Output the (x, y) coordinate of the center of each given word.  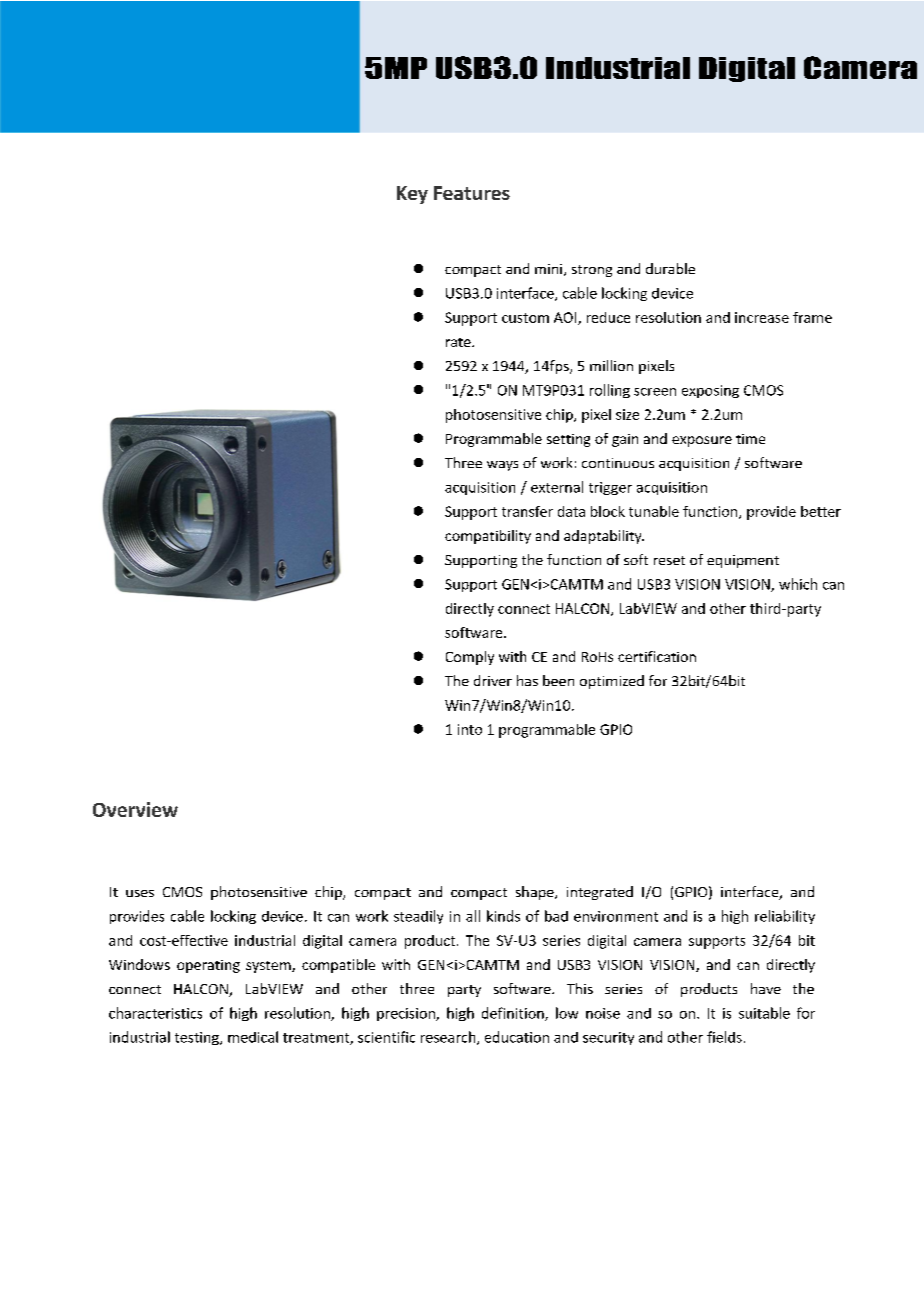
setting (568, 440)
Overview (135, 809)
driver (493, 680)
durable (670, 268)
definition (514, 1014)
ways (502, 466)
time (750, 439)
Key (412, 195)
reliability (785, 917)
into (470, 729)
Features (472, 193)
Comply (470, 658)
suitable (764, 1013)
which (798, 584)
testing (198, 1038)
